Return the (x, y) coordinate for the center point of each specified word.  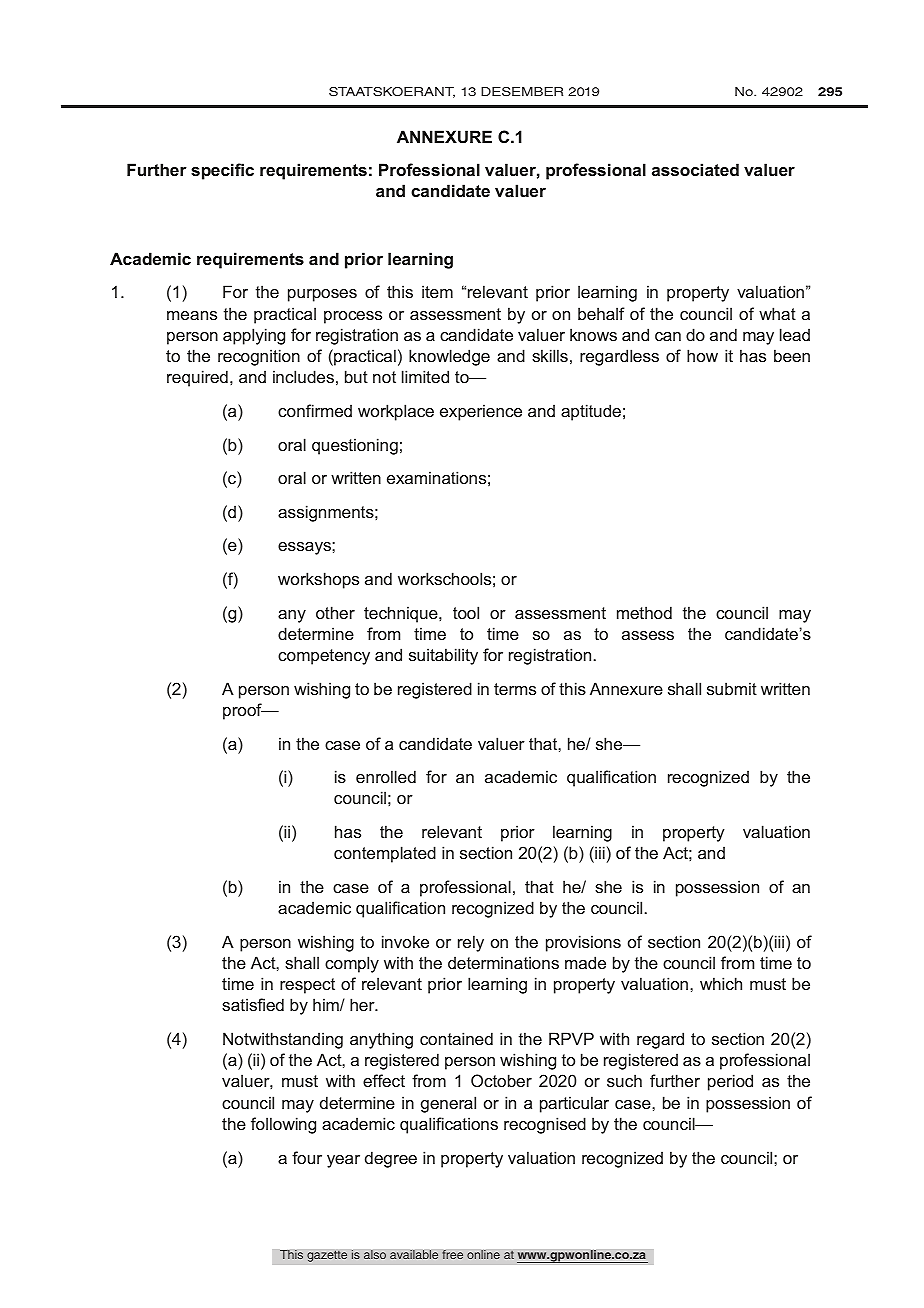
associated (695, 169)
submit (732, 688)
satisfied (253, 1004)
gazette (327, 1256)
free (452, 1254)
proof (243, 711)
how (702, 355)
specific (222, 171)
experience (481, 412)
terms (515, 689)
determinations (503, 962)
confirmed (315, 410)
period (730, 1082)
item (437, 291)
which (721, 983)
